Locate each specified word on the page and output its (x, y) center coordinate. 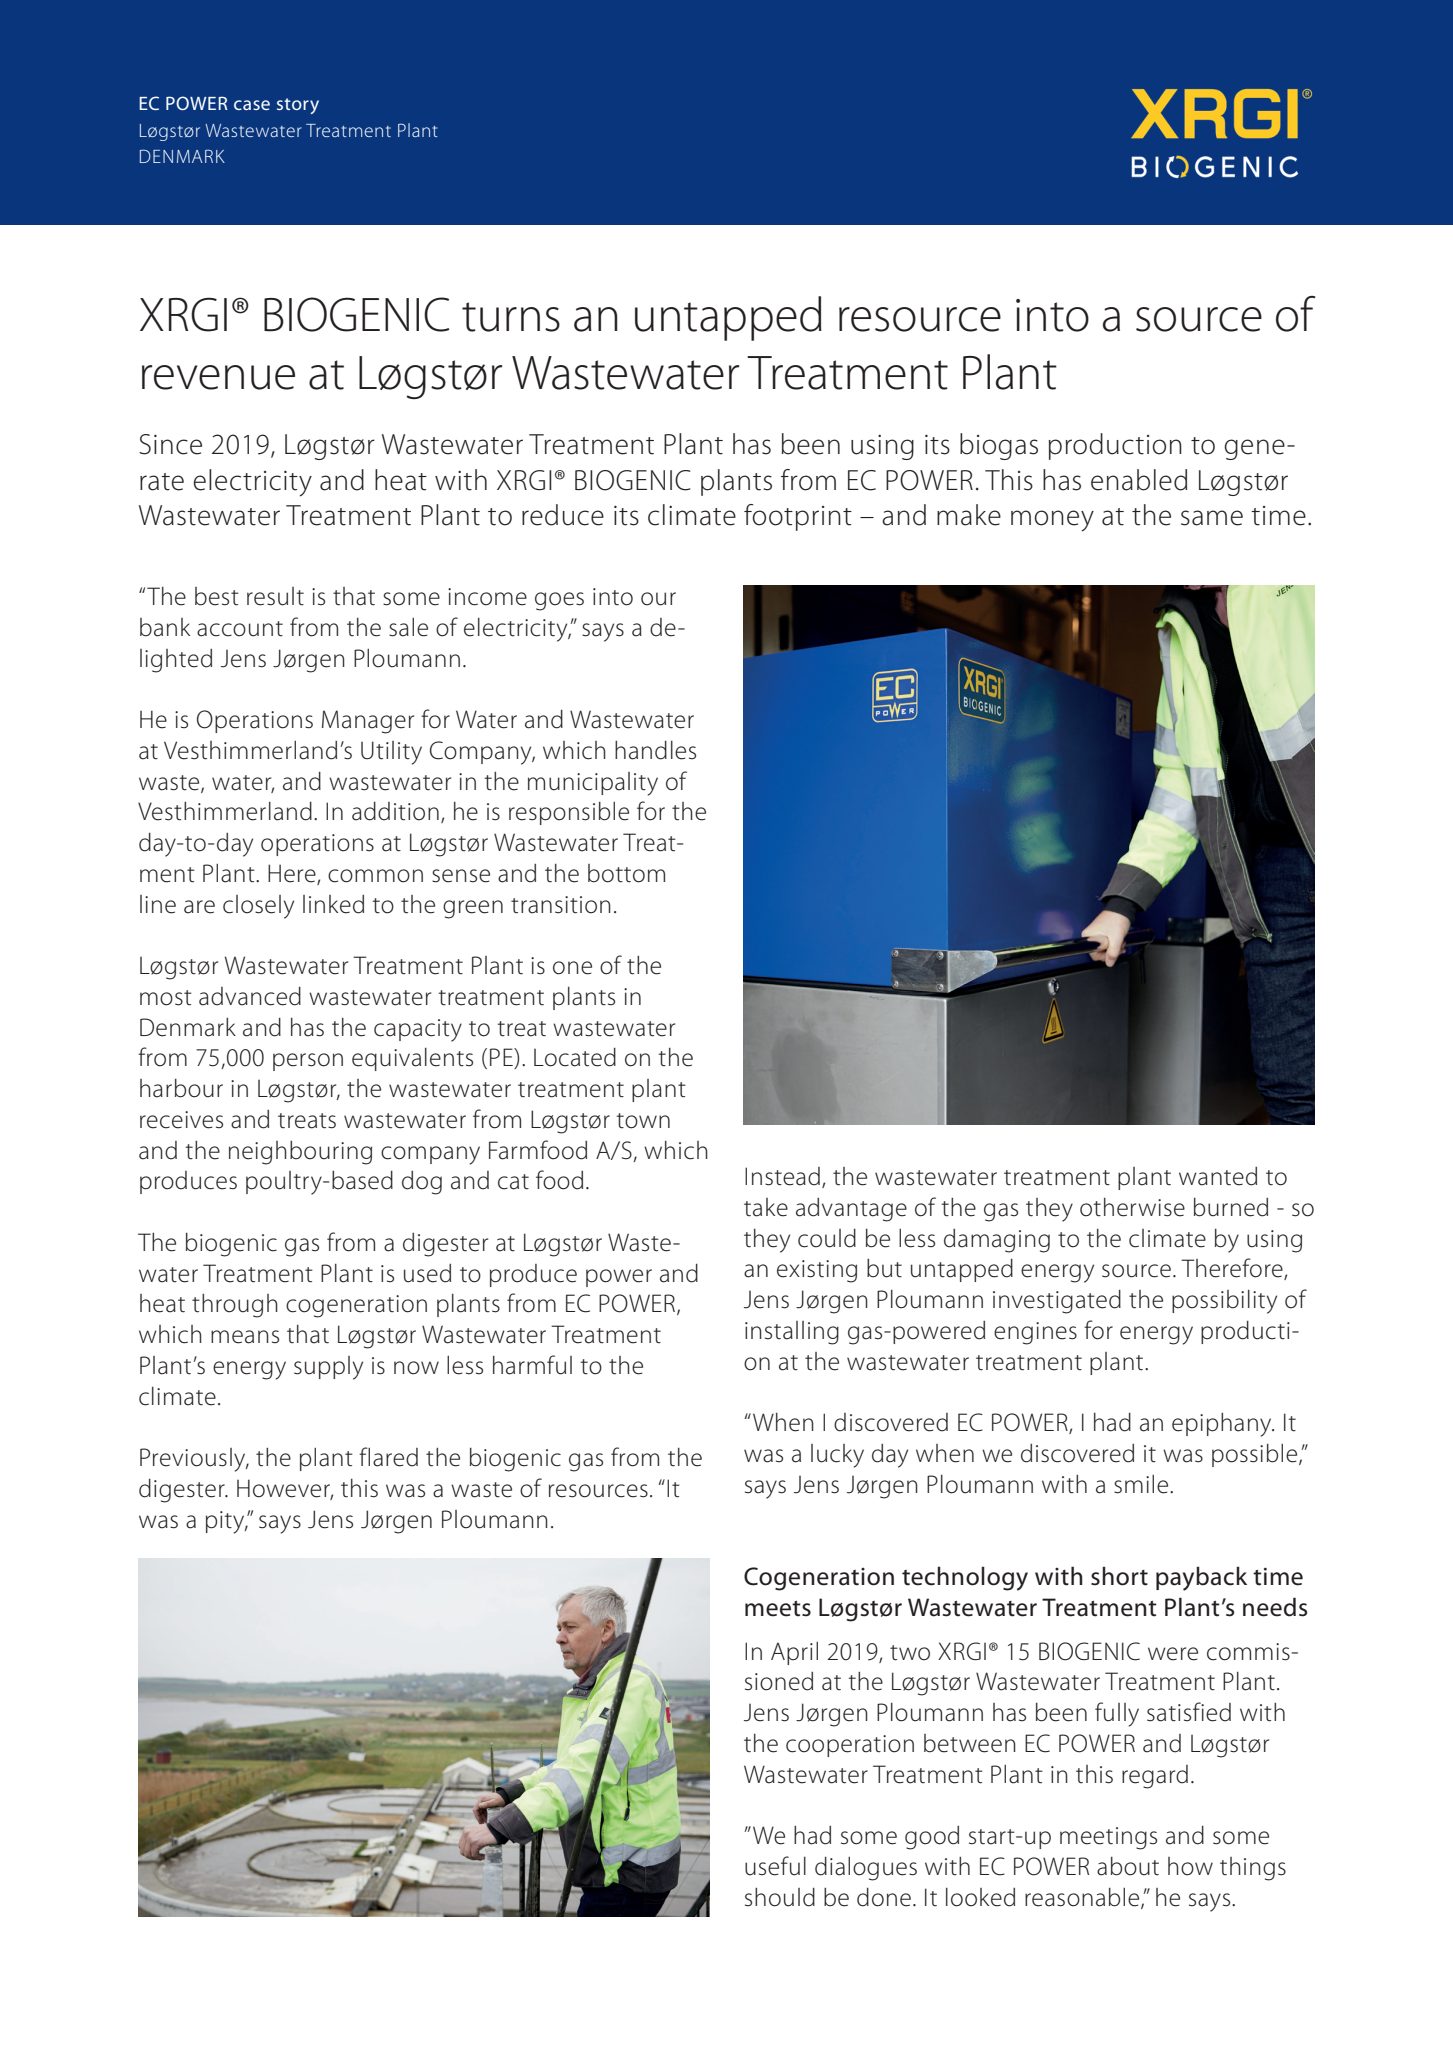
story (298, 106)
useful (775, 1866)
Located (575, 1057)
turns (511, 317)
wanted (1218, 1176)
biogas (999, 446)
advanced (250, 996)
